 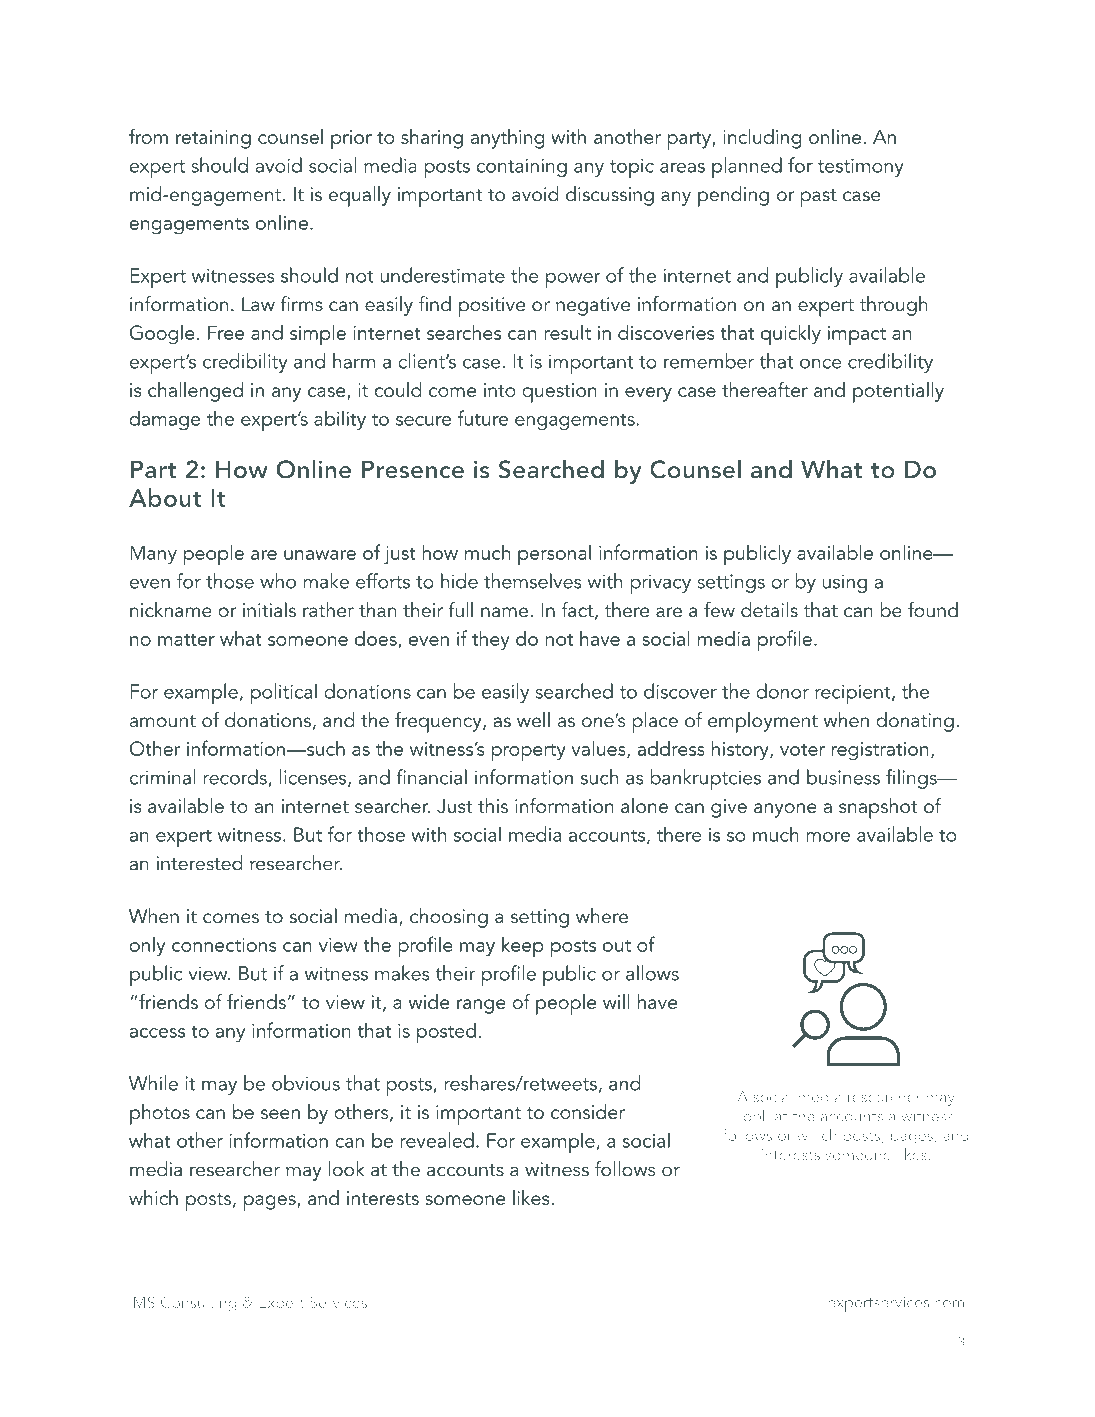 I want to click on consider, so click(x=588, y=1111).
